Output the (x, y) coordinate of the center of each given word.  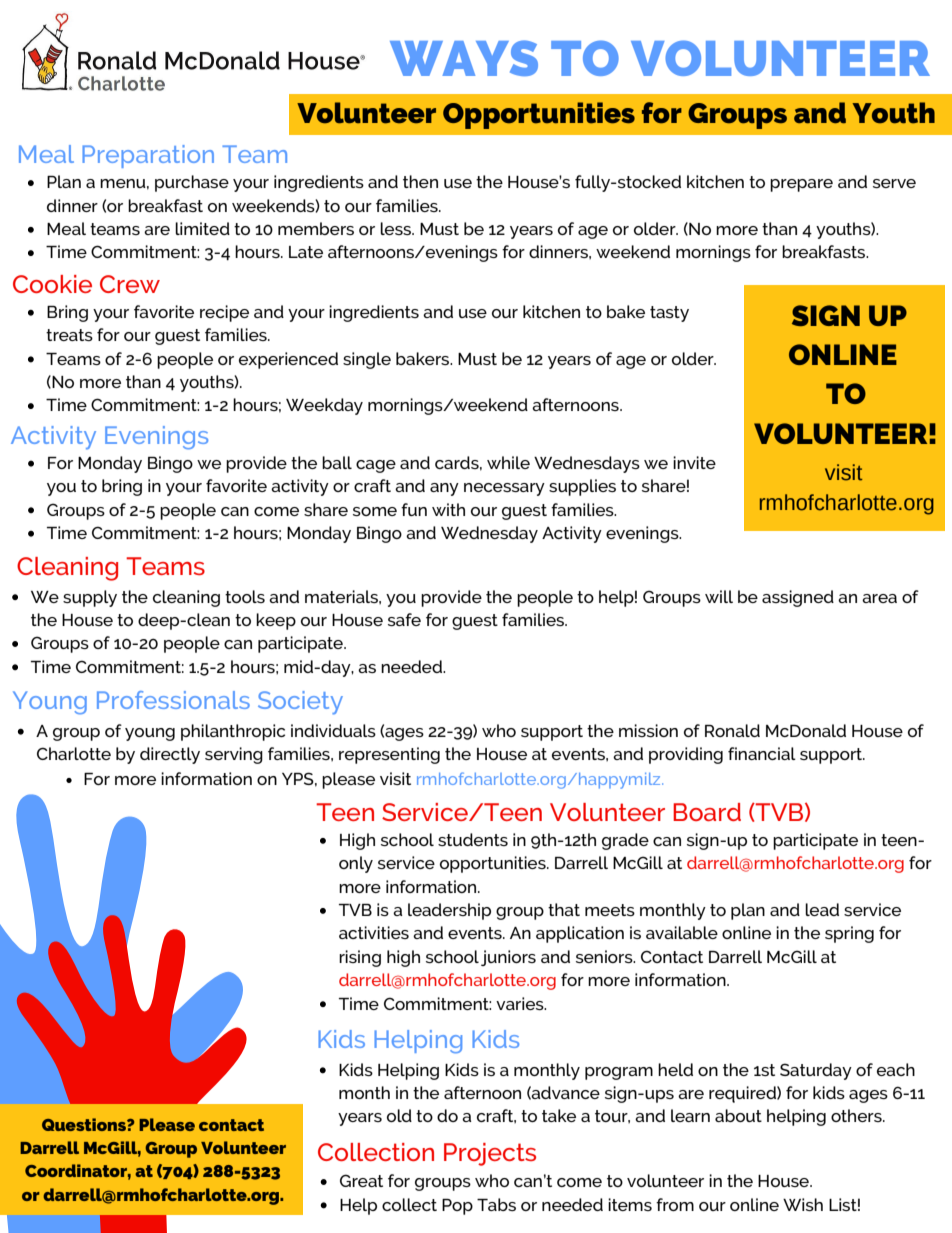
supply (90, 598)
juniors (508, 958)
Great (361, 1180)
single (367, 360)
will (719, 596)
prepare (801, 185)
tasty (669, 314)
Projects (490, 1154)
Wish (803, 1204)
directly (170, 755)
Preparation (148, 156)
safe (404, 619)
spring (849, 934)
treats (69, 335)
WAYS (464, 58)
